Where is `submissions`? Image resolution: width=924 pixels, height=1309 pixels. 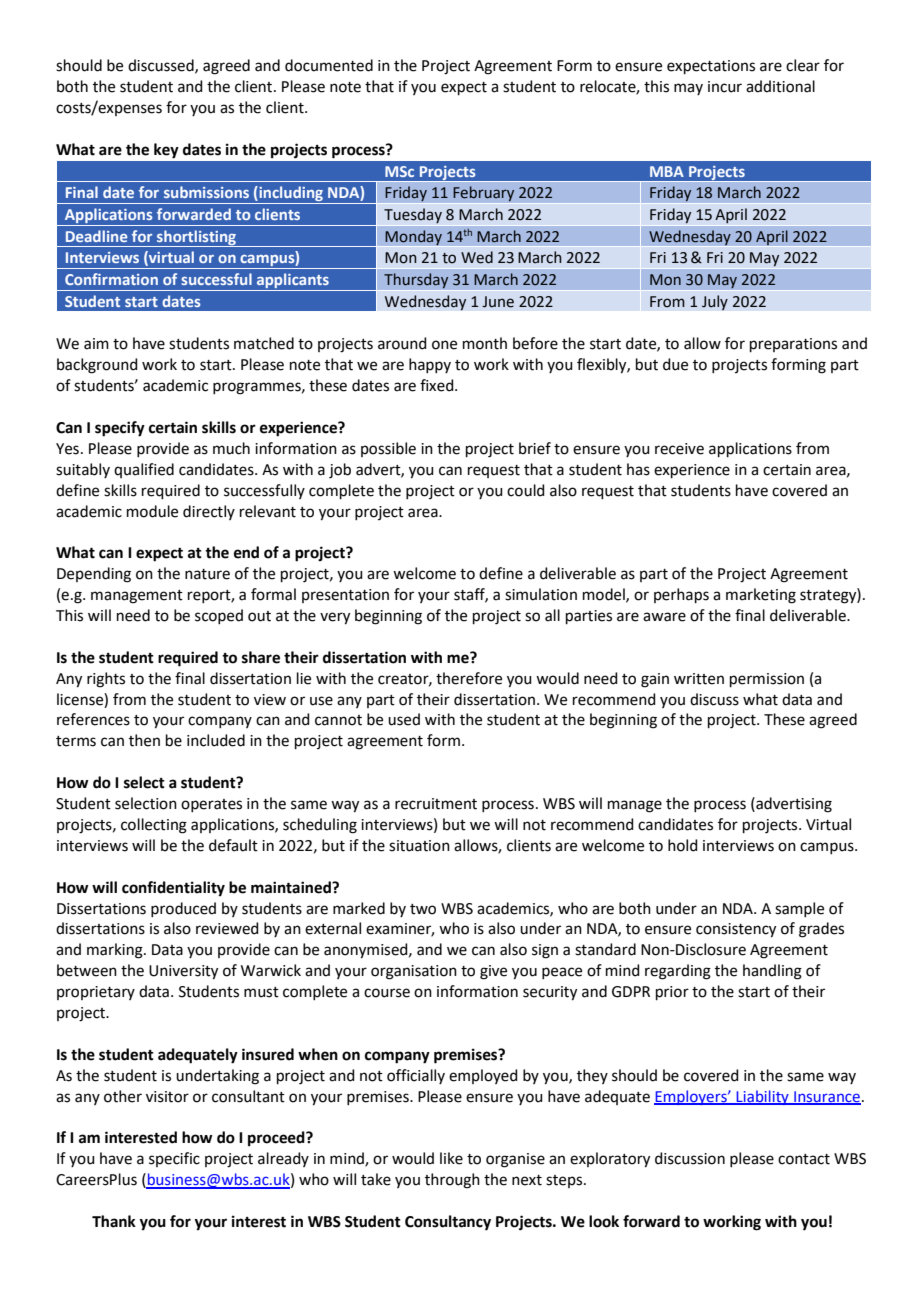
submissions is located at coordinates (206, 192).
